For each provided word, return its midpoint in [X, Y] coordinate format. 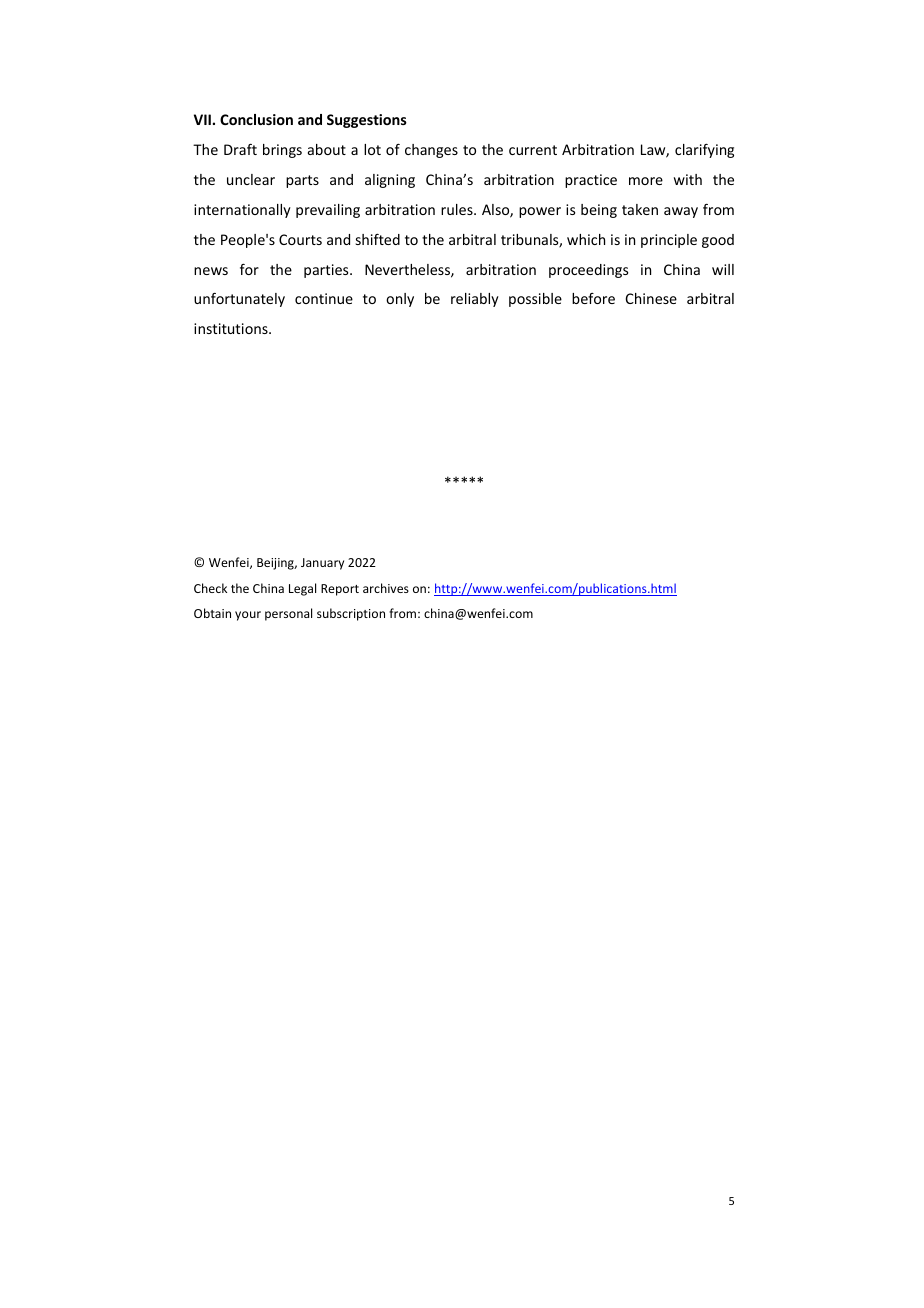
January [322, 564]
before [593, 298]
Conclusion [256, 119]
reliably [475, 300]
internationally [242, 211]
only [400, 300]
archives [386, 588]
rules [458, 209]
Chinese [651, 298]
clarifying [704, 151]
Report [340, 590]
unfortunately [239, 300]
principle [669, 241]
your [248, 616]
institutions [232, 328]
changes [431, 151]
